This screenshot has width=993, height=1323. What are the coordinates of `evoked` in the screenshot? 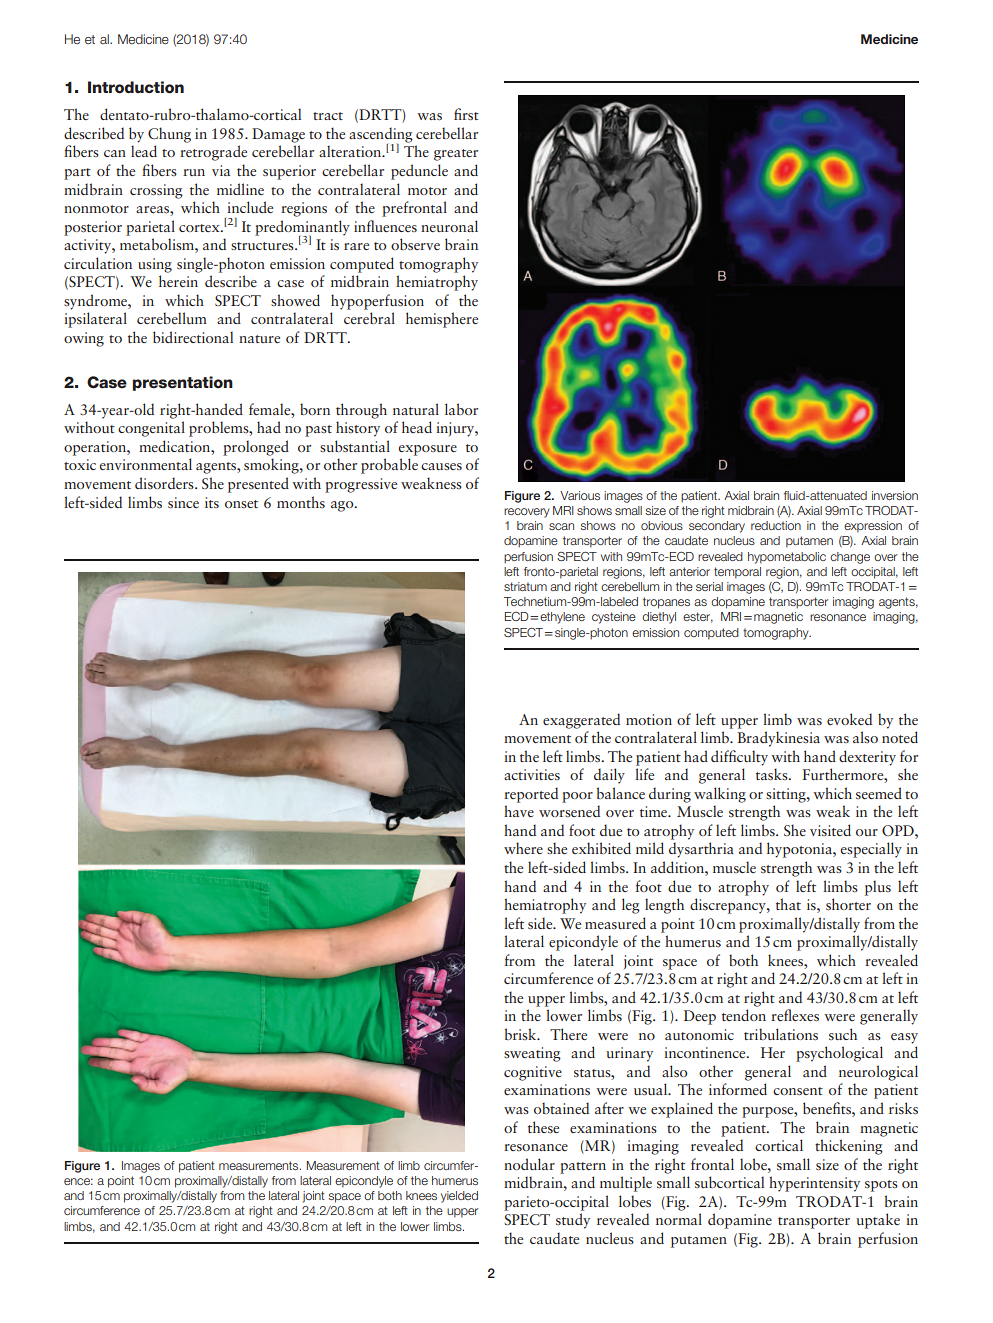 It's located at (849, 719).
